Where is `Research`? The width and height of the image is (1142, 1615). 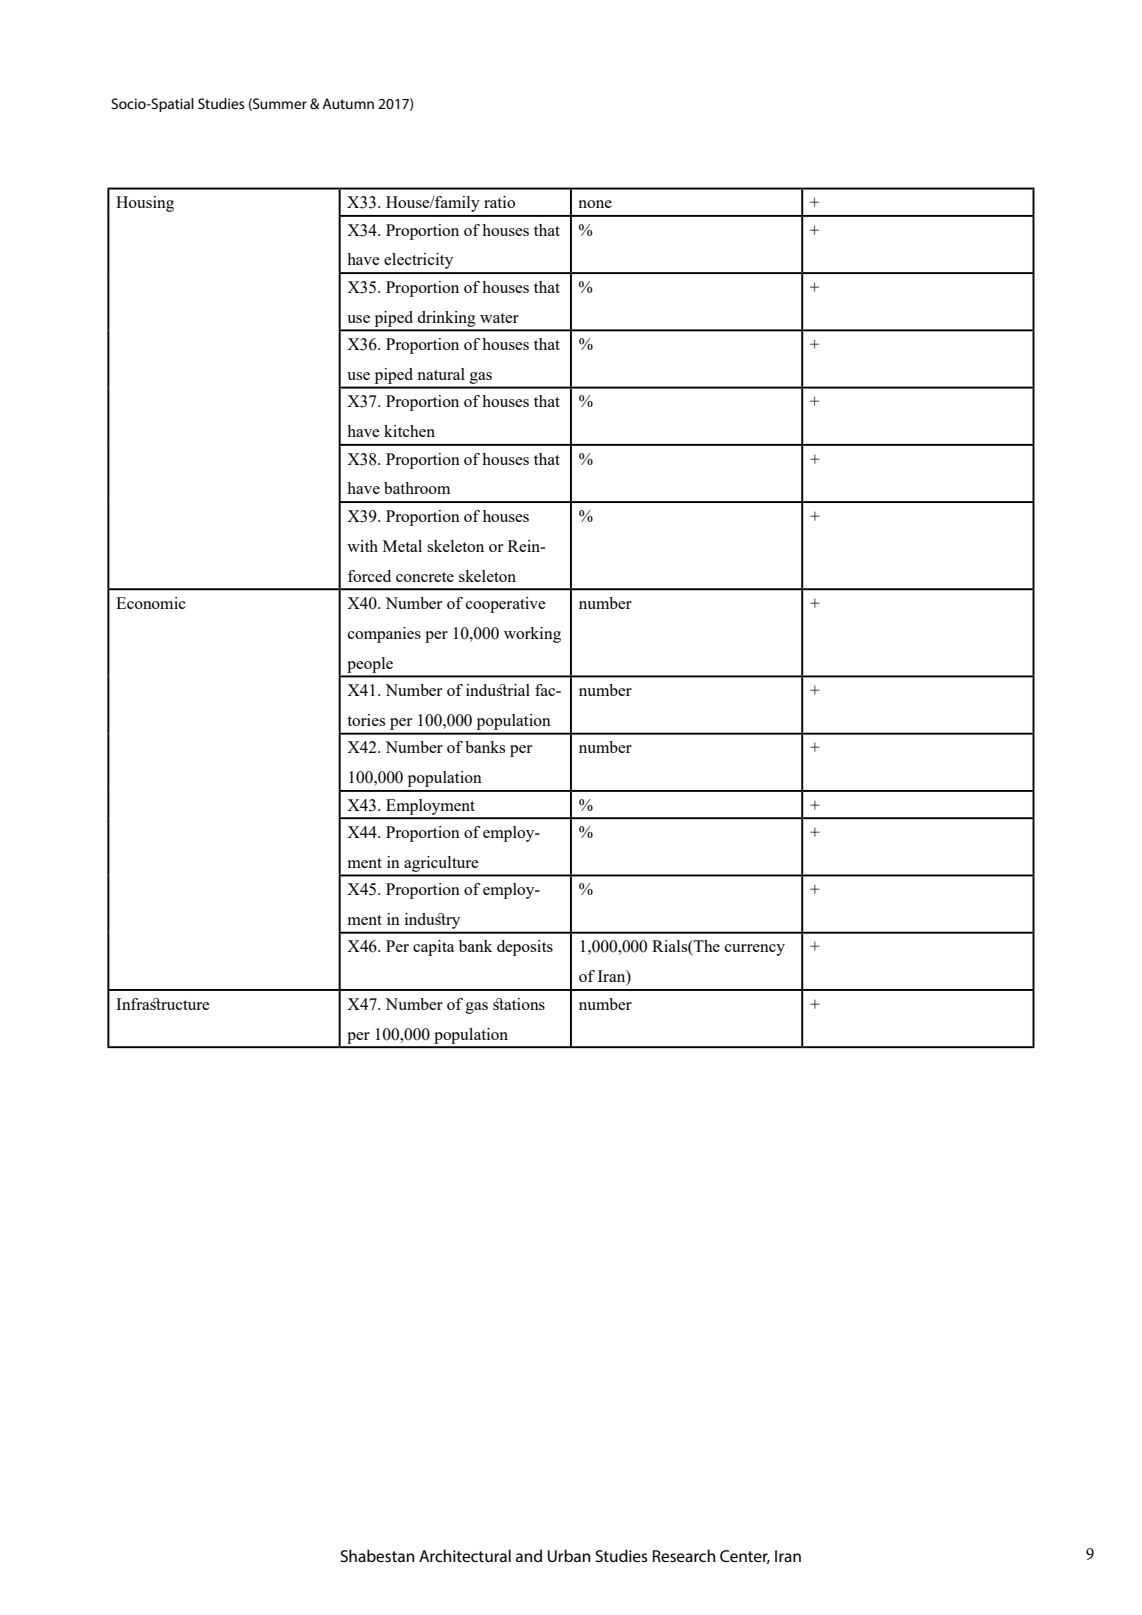 Research is located at coordinates (684, 1555).
